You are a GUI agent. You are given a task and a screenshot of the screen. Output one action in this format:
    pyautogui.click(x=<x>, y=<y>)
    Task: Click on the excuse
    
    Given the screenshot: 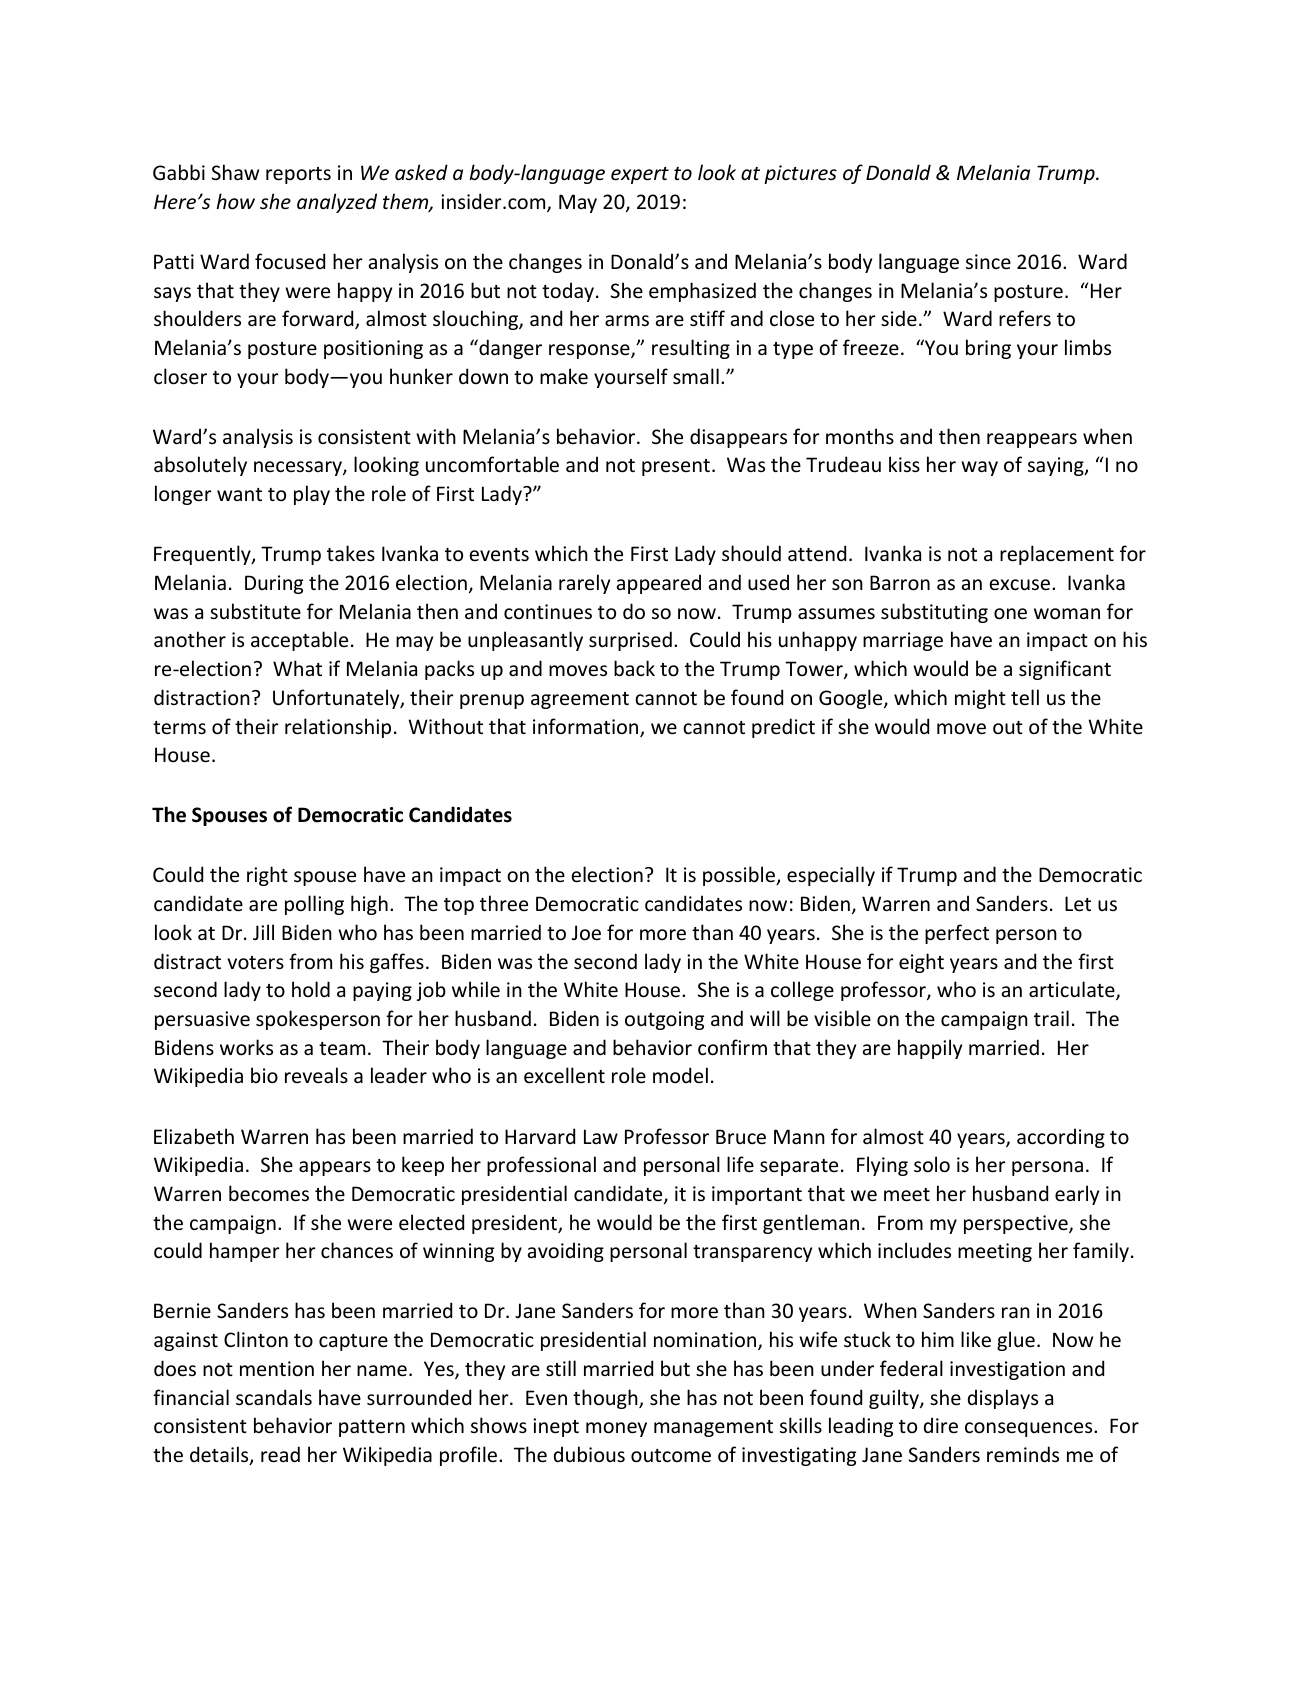 What is the action you would take?
    pyautogui.click(x=1021, y=585)
